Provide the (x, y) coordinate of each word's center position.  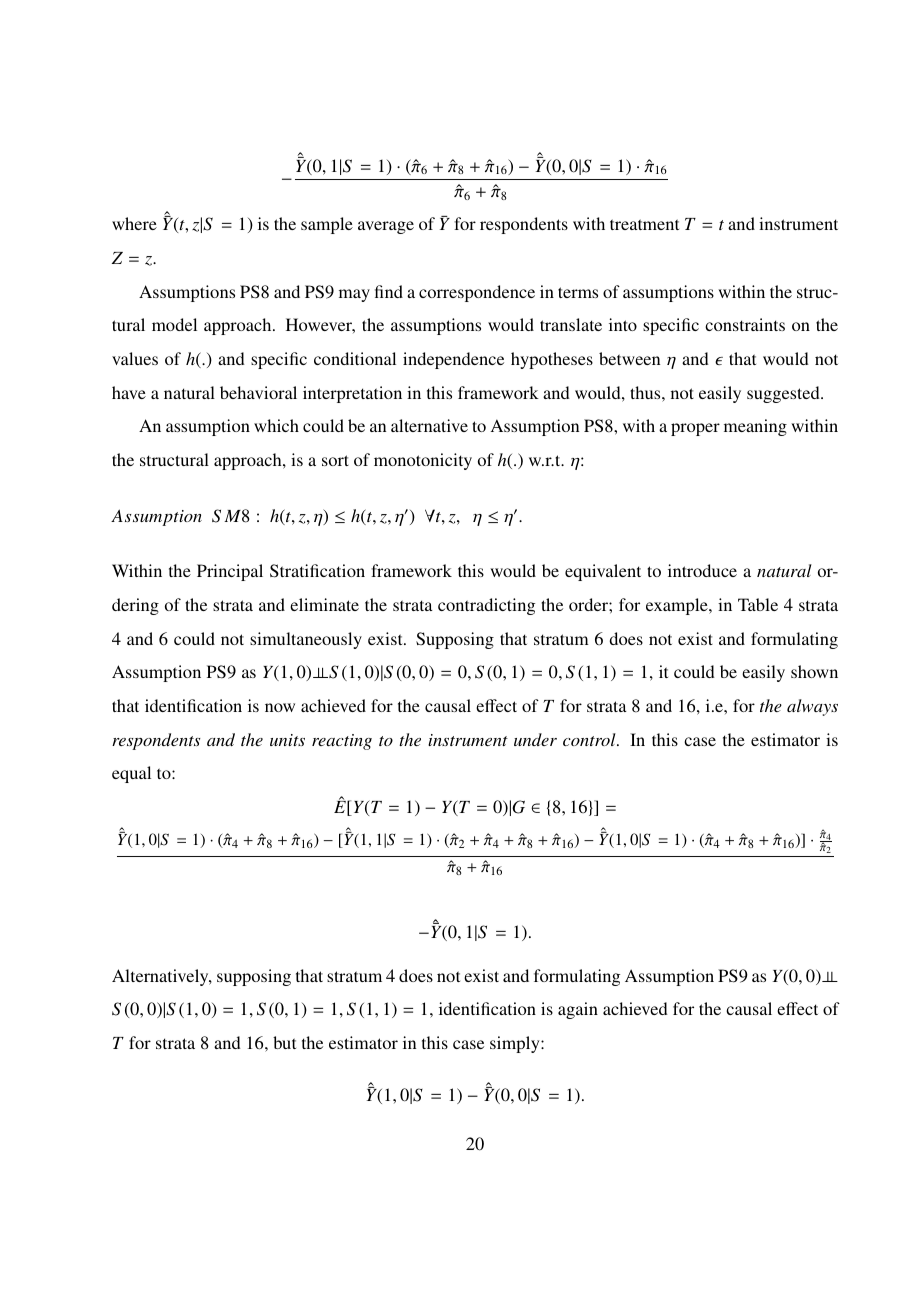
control (590, 739)
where (134, 223)
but (284, 1042)
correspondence (477, 293)
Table (758, 604)
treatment (644, 224)
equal (131, 774)
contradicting (486, 606)
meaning (755, 427)
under (535, 739)
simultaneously (306, 640)
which (276, 425)
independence (453, 360)
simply (516, 1044)
